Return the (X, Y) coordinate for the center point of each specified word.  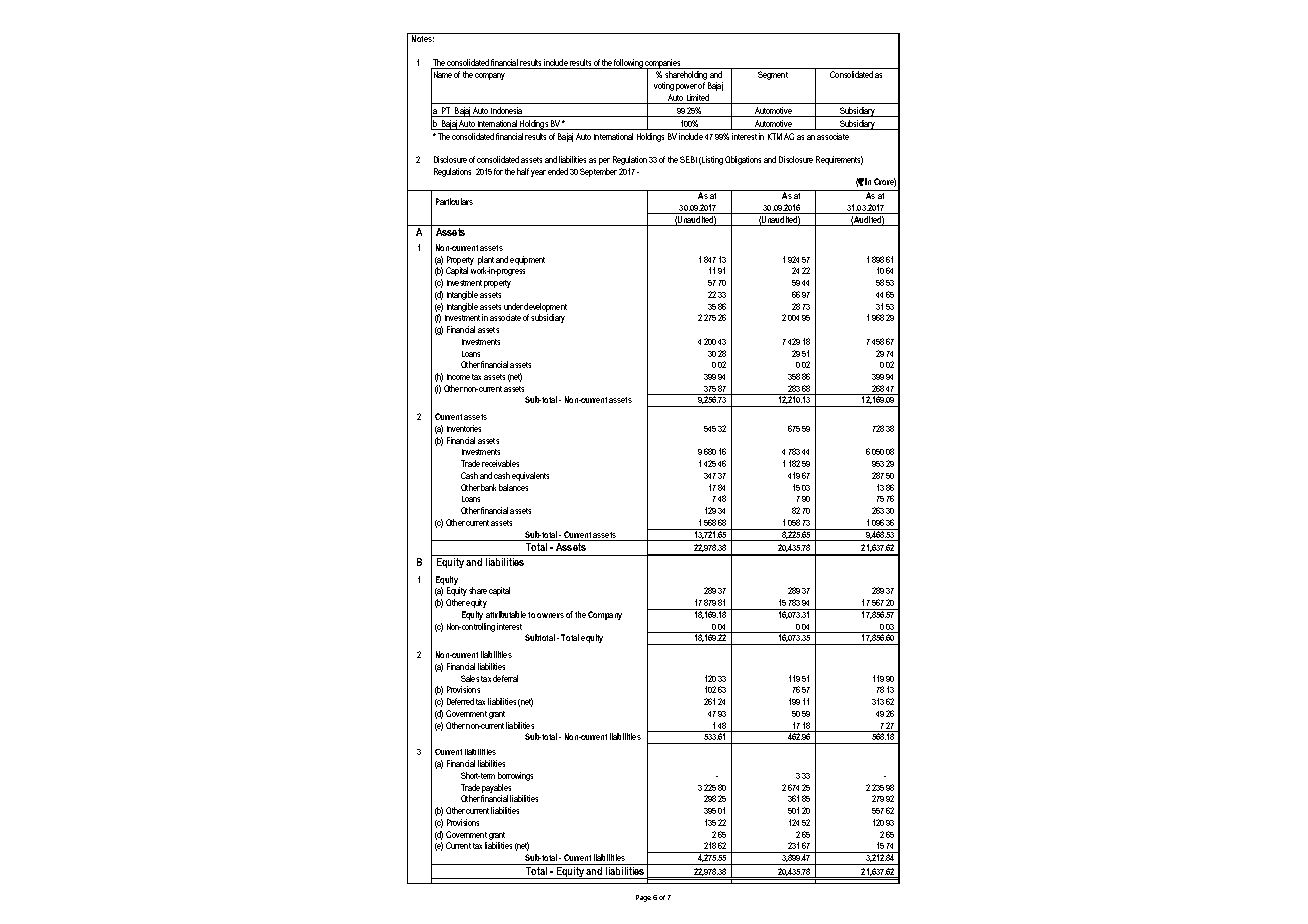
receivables (500, 463)
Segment (773, 75)
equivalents (530, 476)
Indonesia (507, 112)
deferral (505, 678)
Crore (885, 182)
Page (643, 898)
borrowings (515, 776)
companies (663, 64)
